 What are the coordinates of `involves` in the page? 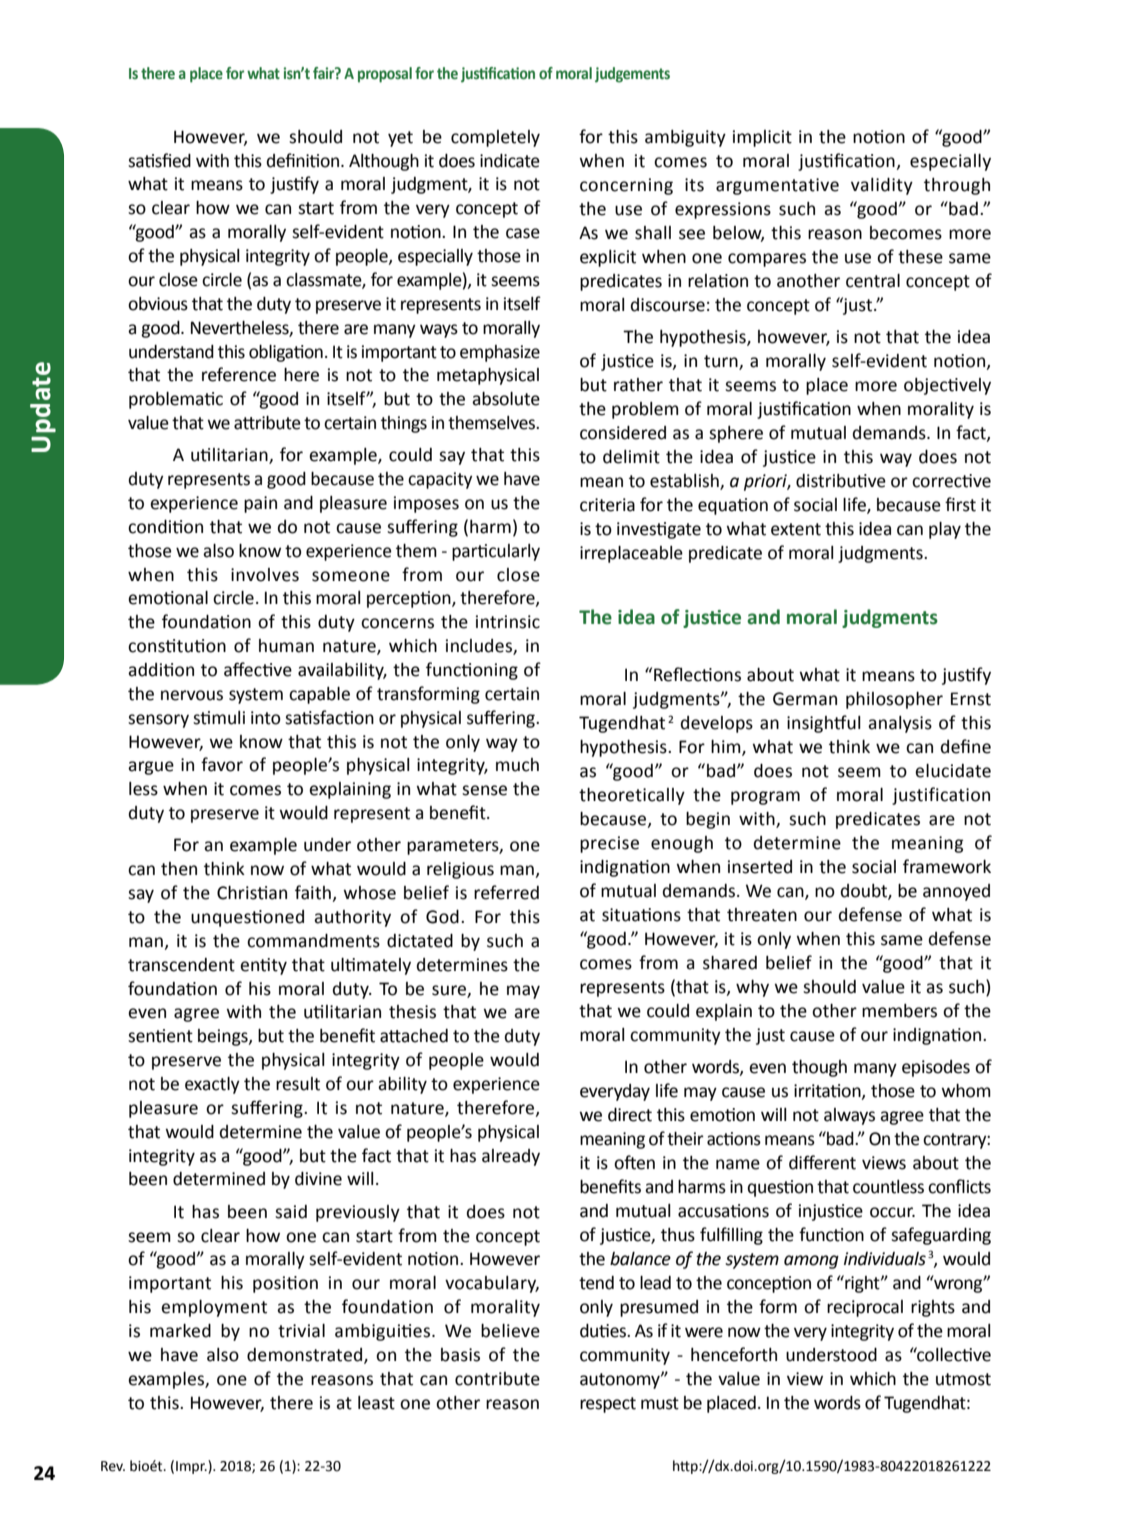 It's located at (265, 575).
